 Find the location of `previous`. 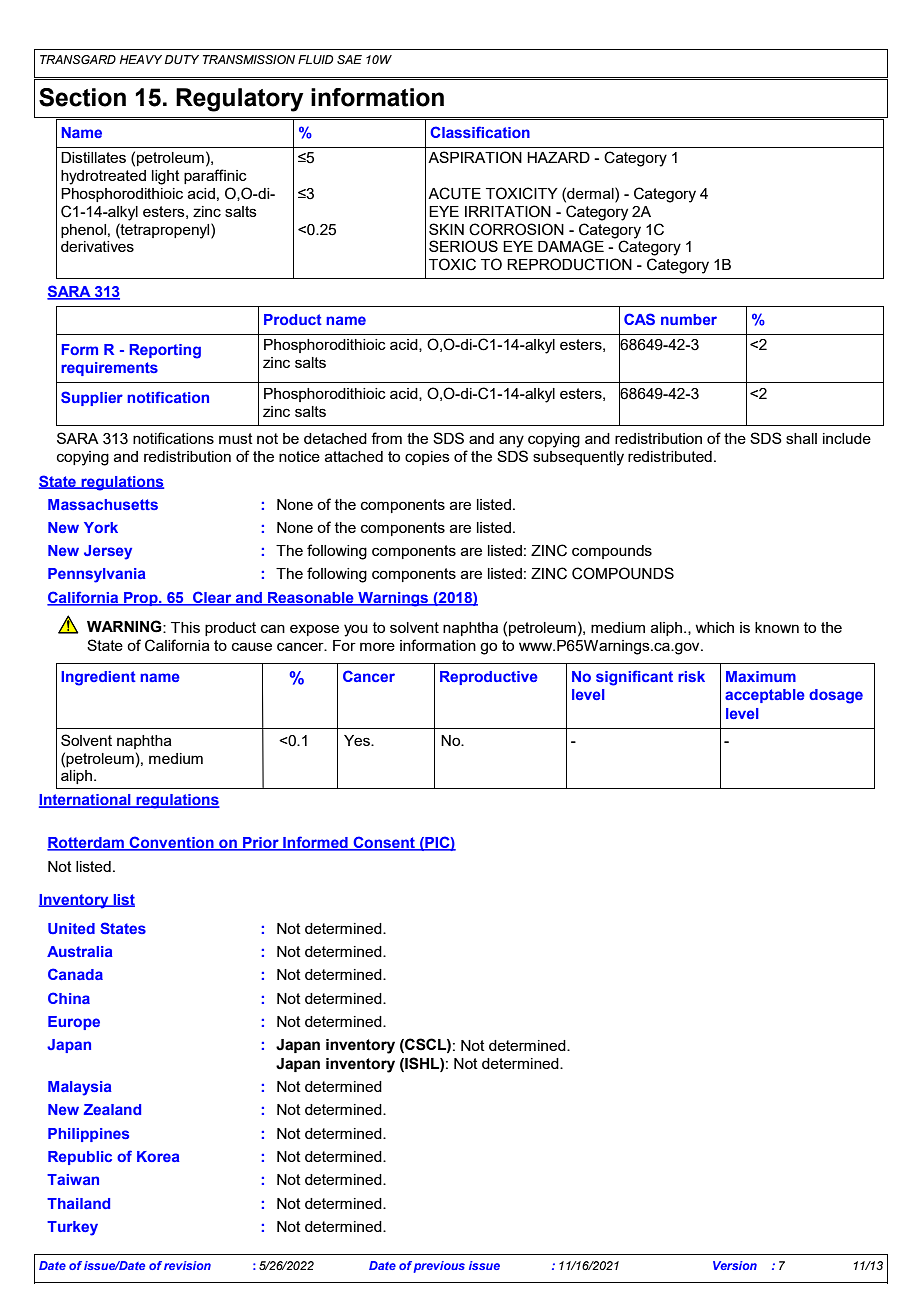

previous is located at coordinates (439, 1267).
